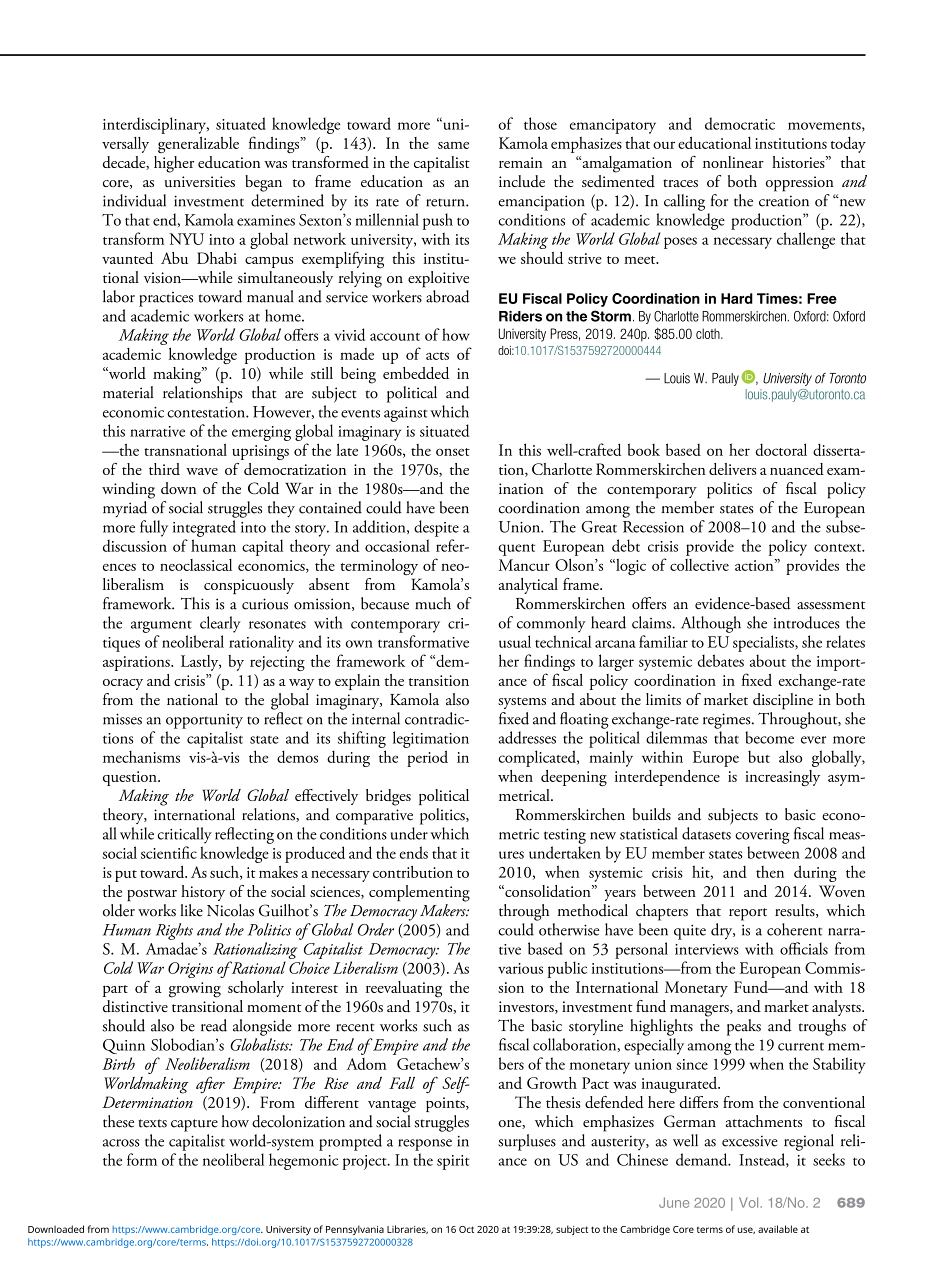 The width and height of the image is (952, 1271). Describe the element at coordinates (194, 1125) in the image. I see `capture` at that location.
